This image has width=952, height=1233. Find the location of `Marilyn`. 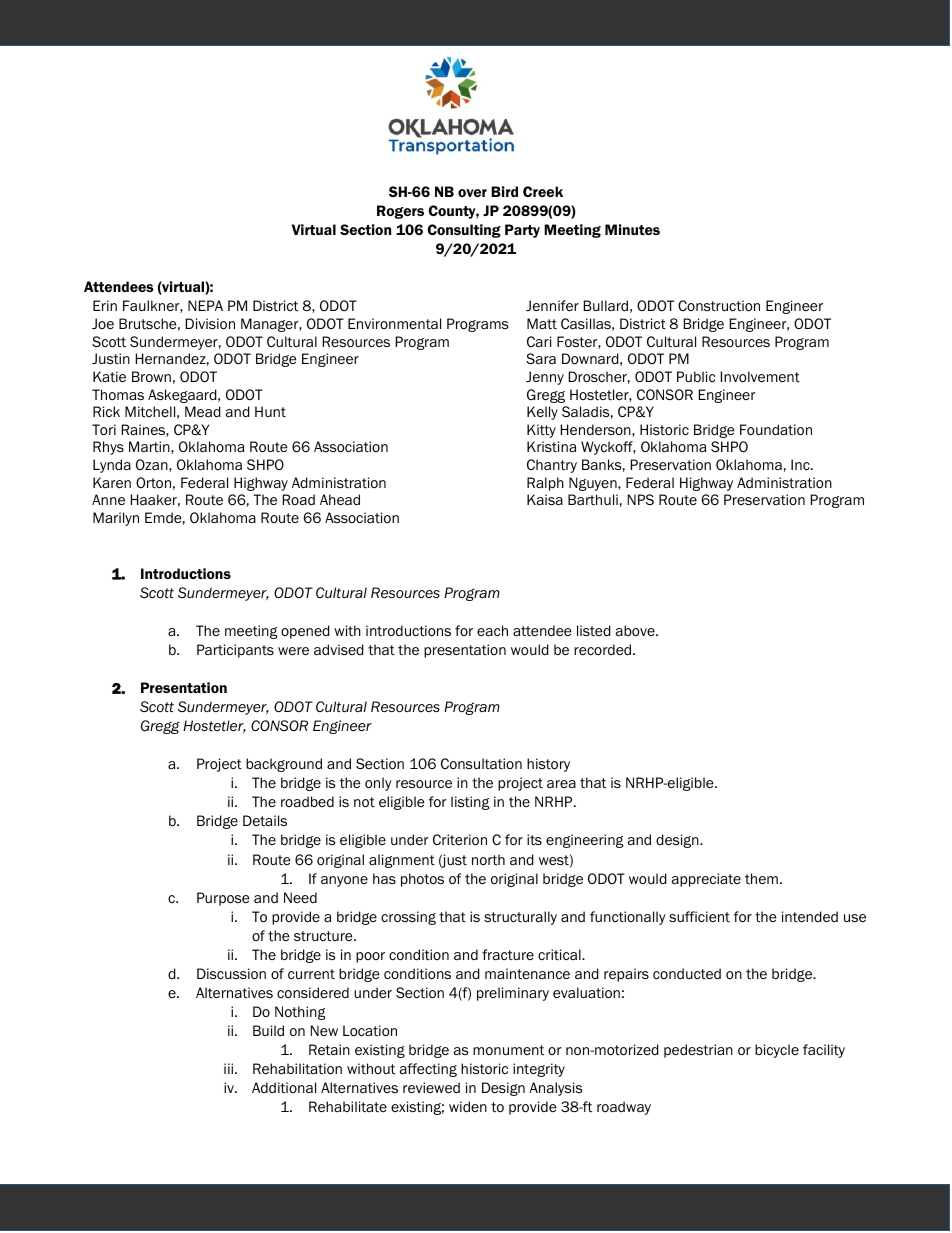

Marilyn is located at coordinates (116, 519).
